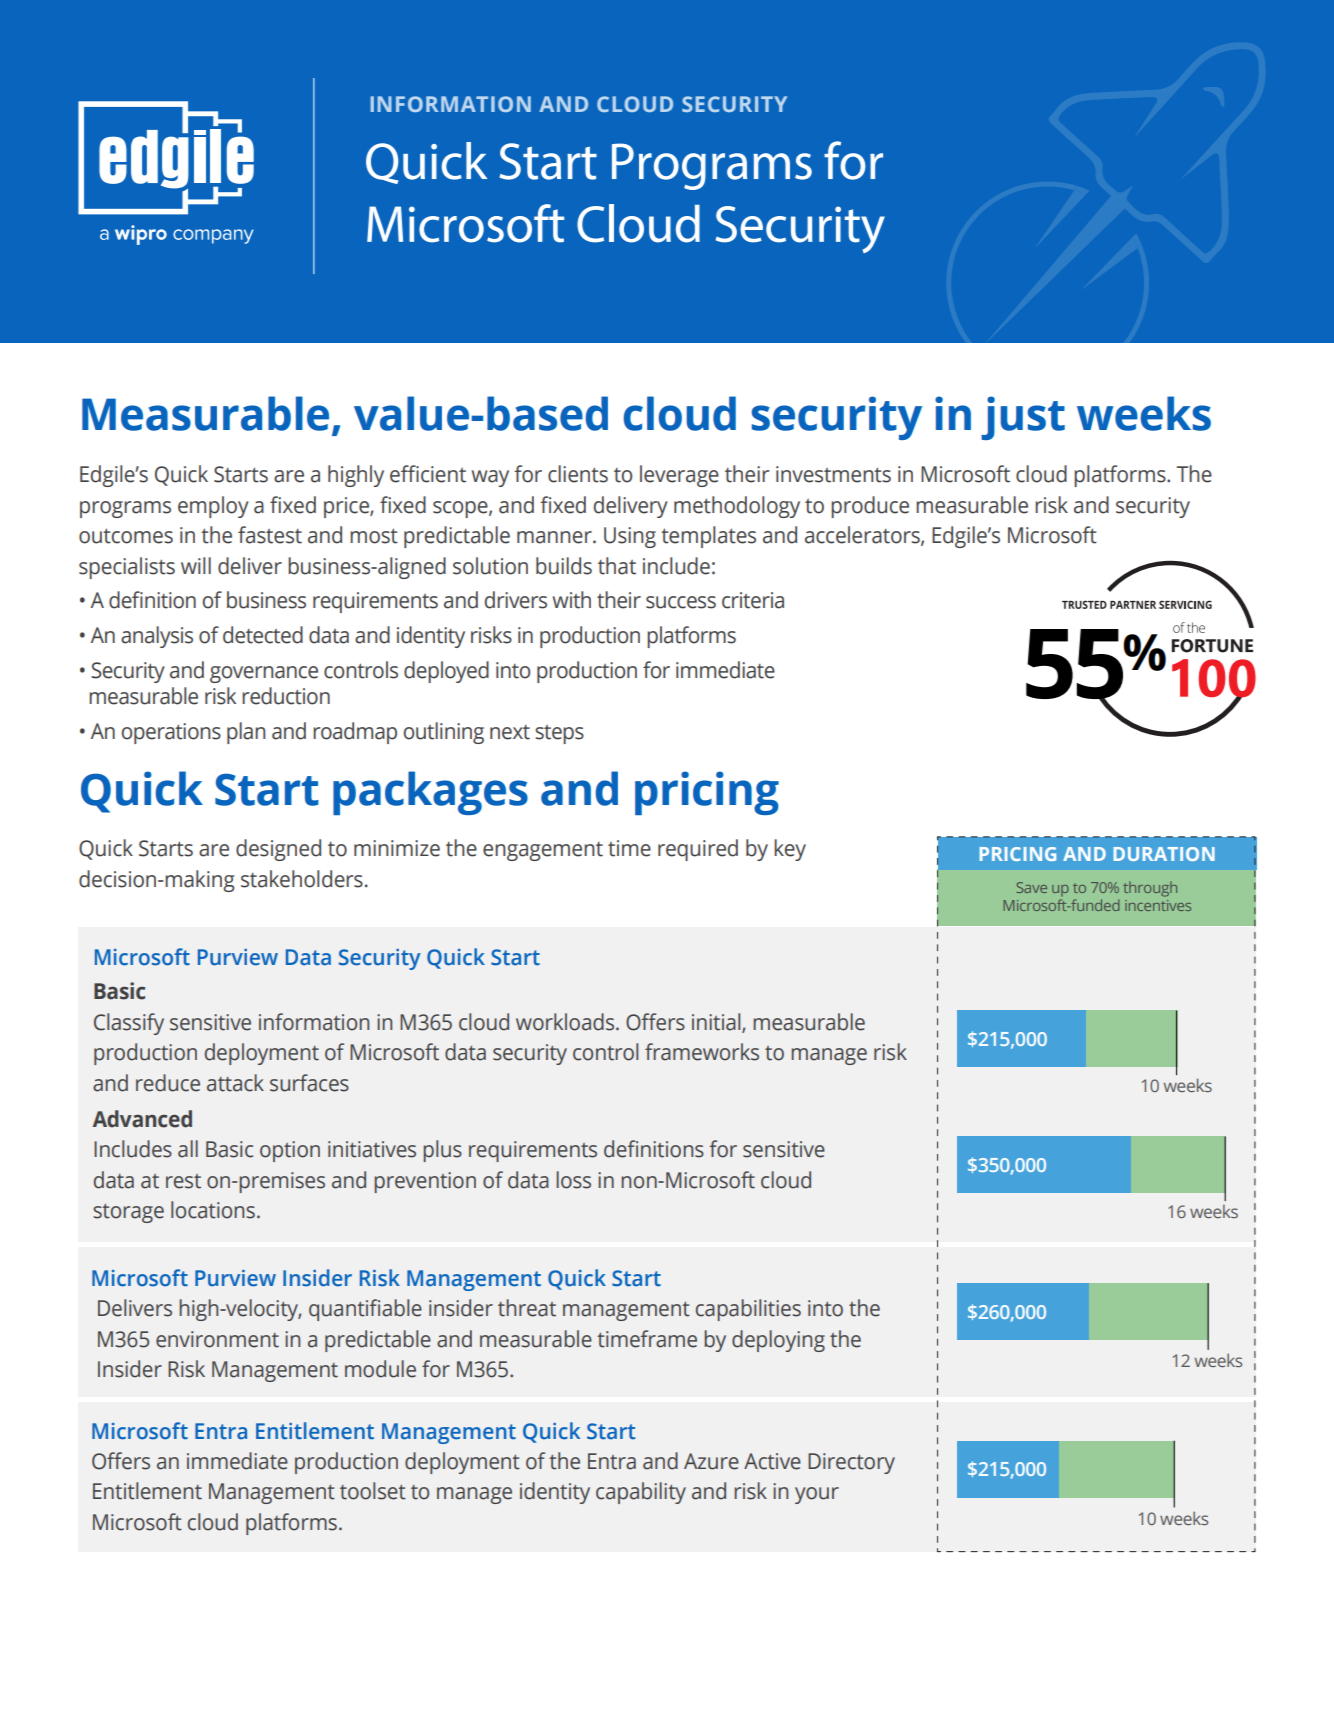  What do you see at coordinates (213, 507) in the screenshot?
I see `employ` at bounding box center [213, 507].
